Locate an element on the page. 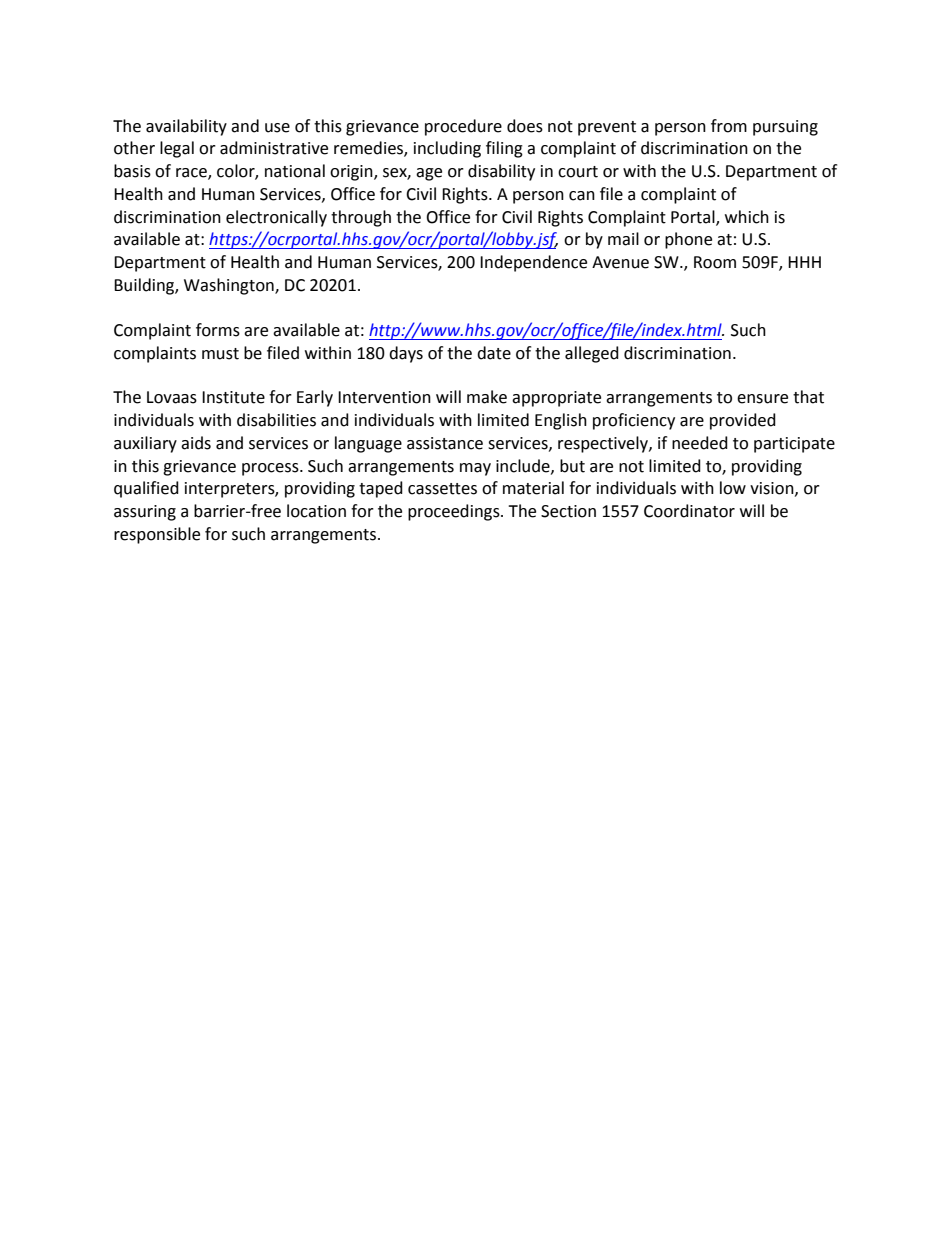 The image size is (952, 1233). date is located at coordinates (494, 353).
